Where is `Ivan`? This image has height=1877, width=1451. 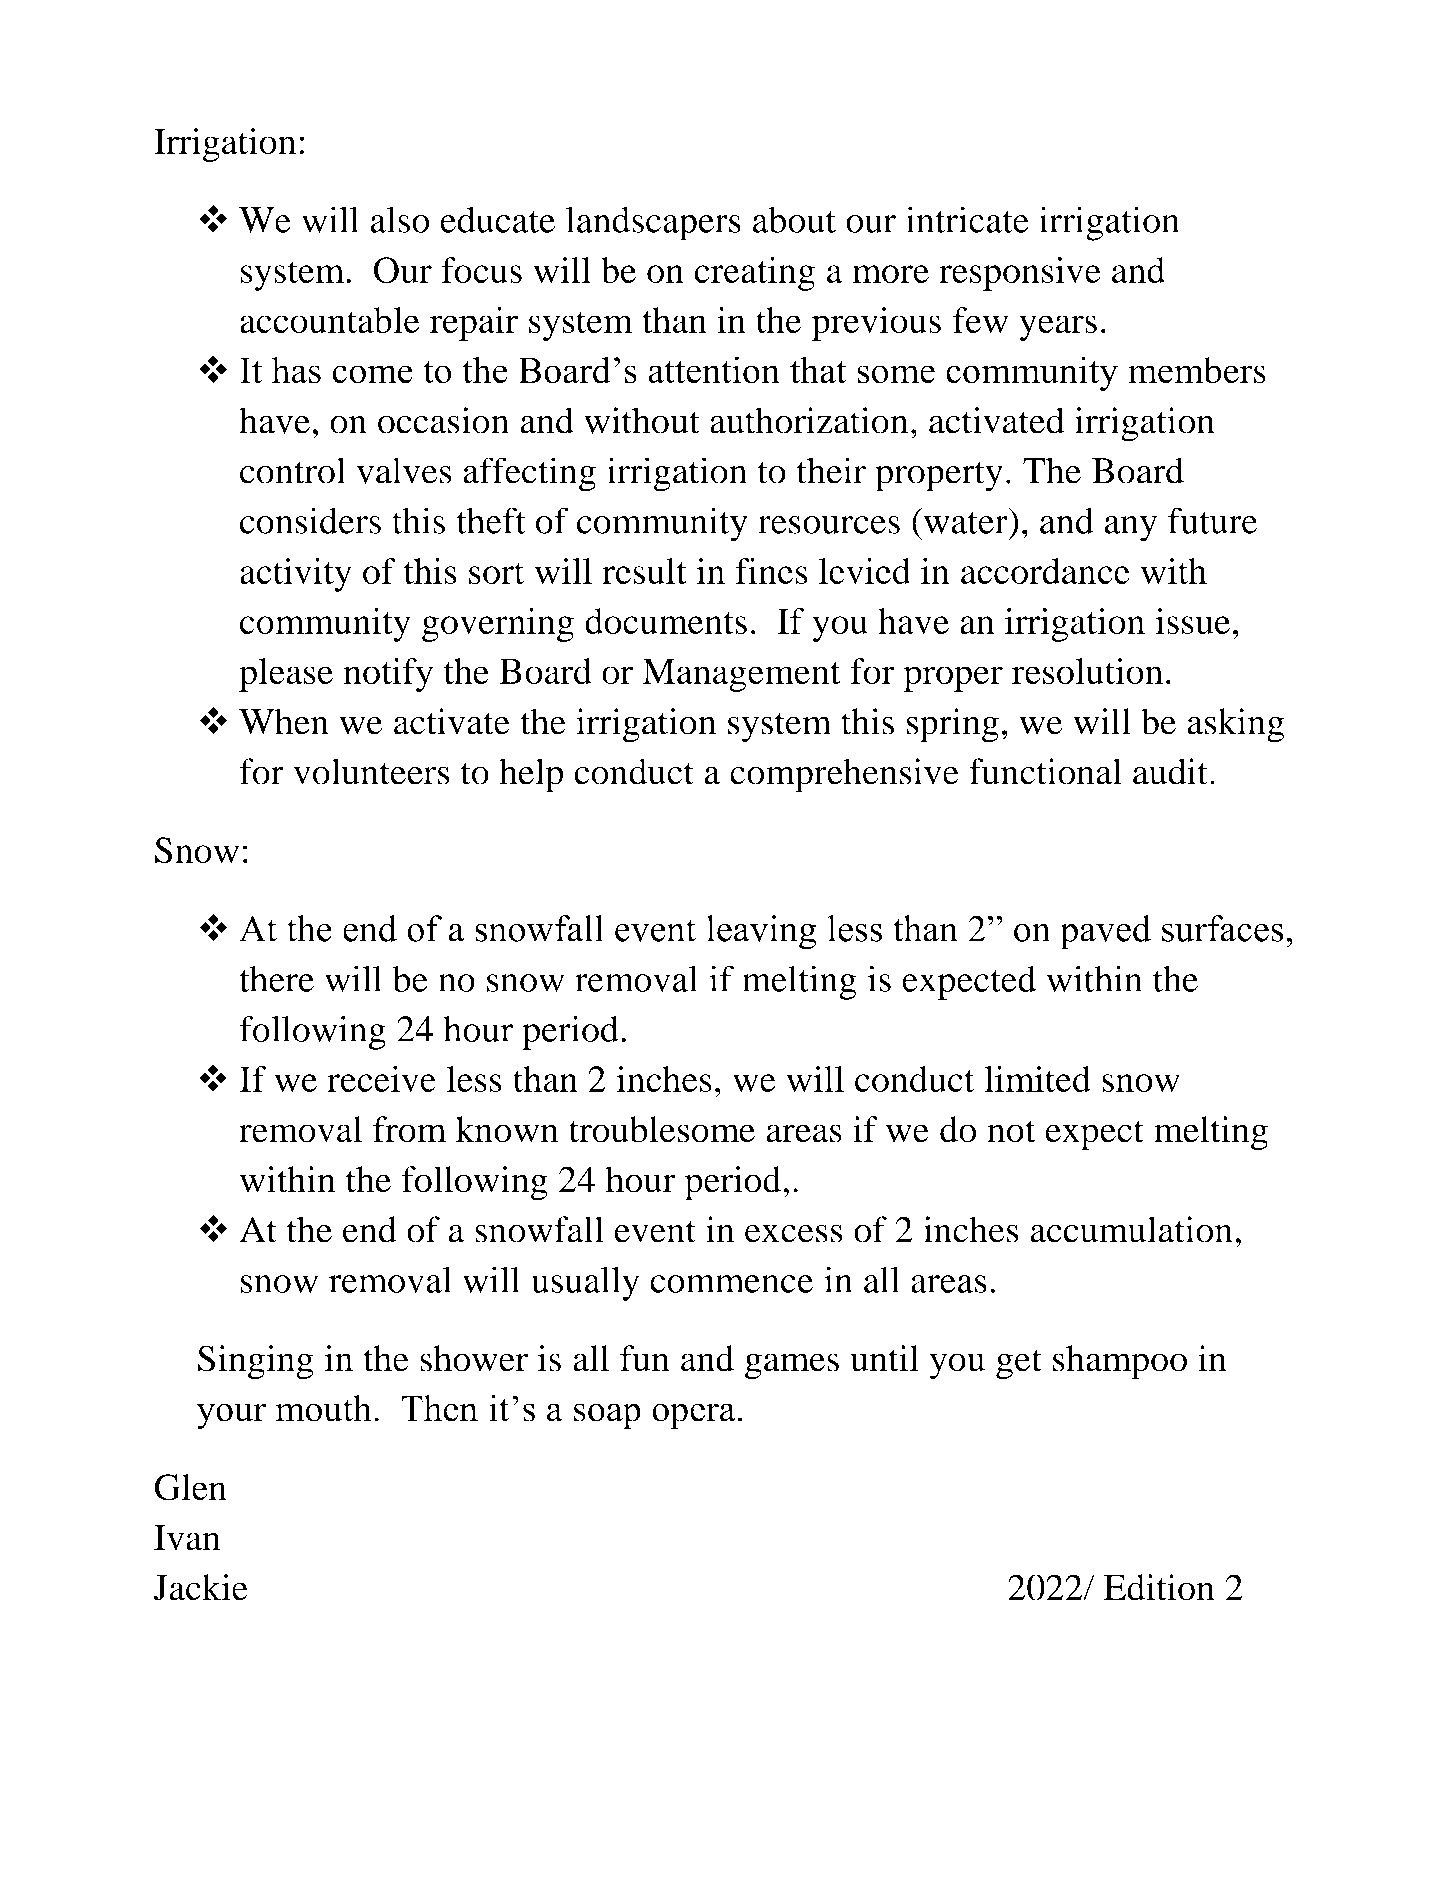 Ivan is located at coordinates (187, 1538).
